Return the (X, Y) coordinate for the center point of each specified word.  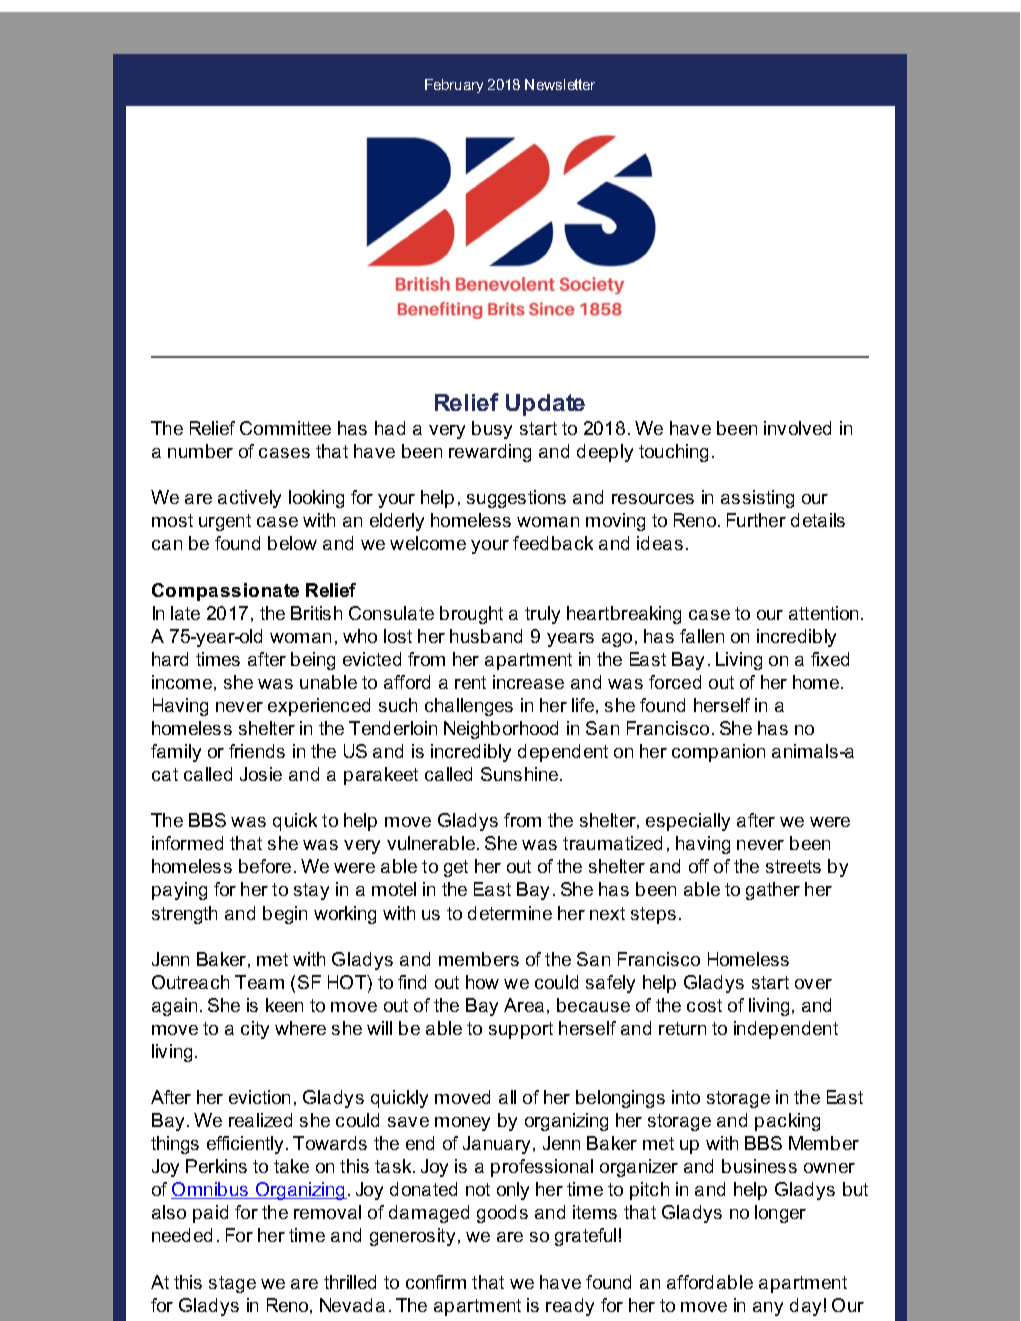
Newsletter (560, 84)
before (265, 866)
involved (797, 428)
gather (773, 891)
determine (510, 913)
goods (502, 1214)
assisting (757, 499)
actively (249, 499)
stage (232, 1284)
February (454, 86)
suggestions (516, 499)
